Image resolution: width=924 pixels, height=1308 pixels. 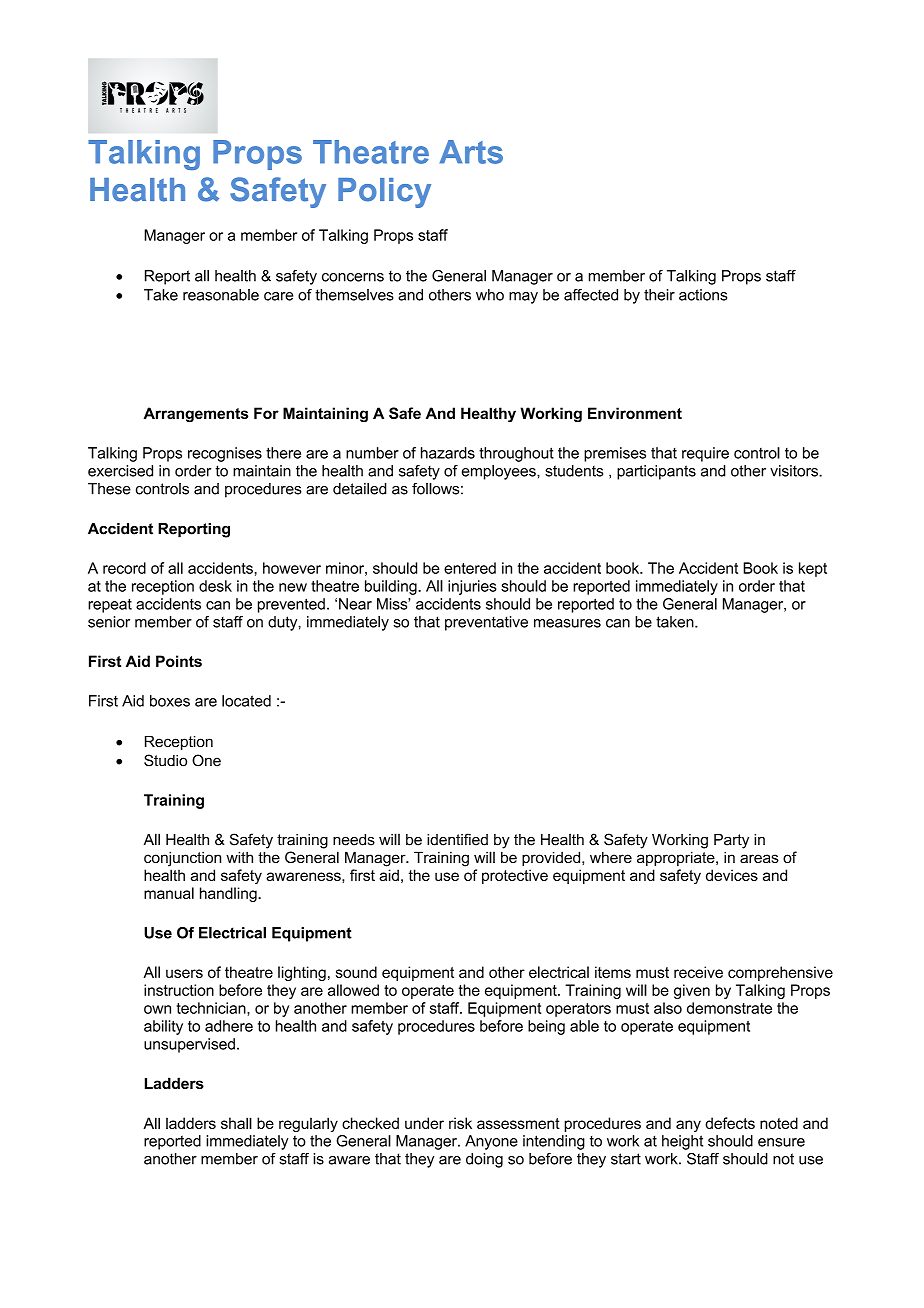 What do you see at coordinates (730, 1123) in the screenshot?
I see `defects` at bounding box center [730, 1123].
